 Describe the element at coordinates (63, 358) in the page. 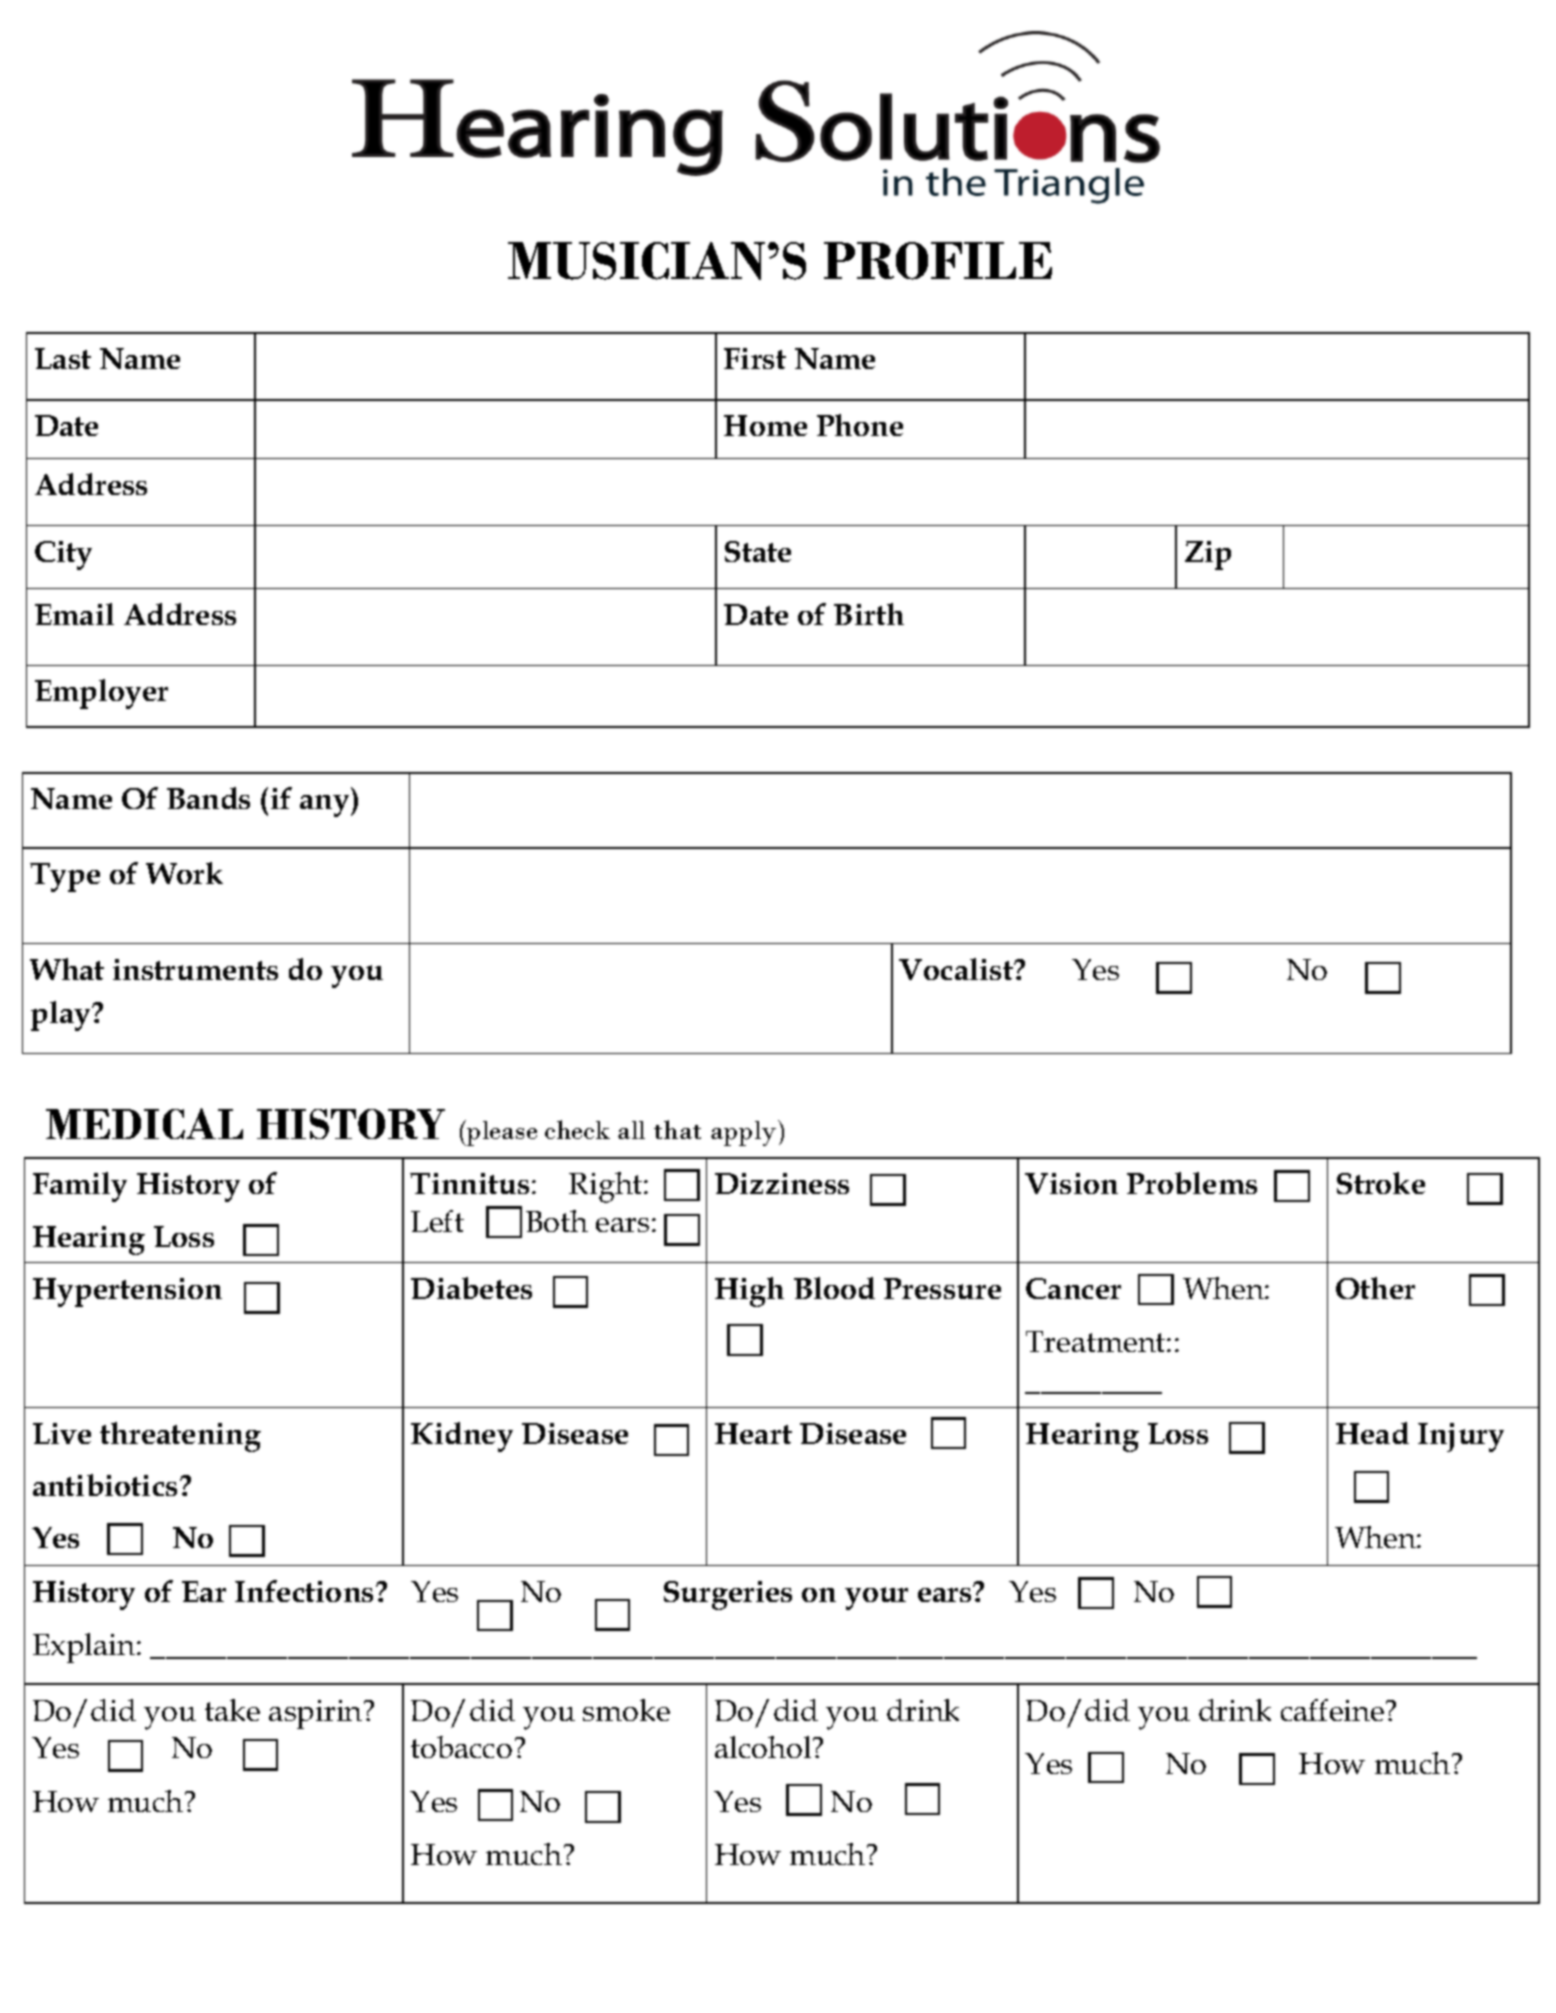

I see `Last` at that location.
